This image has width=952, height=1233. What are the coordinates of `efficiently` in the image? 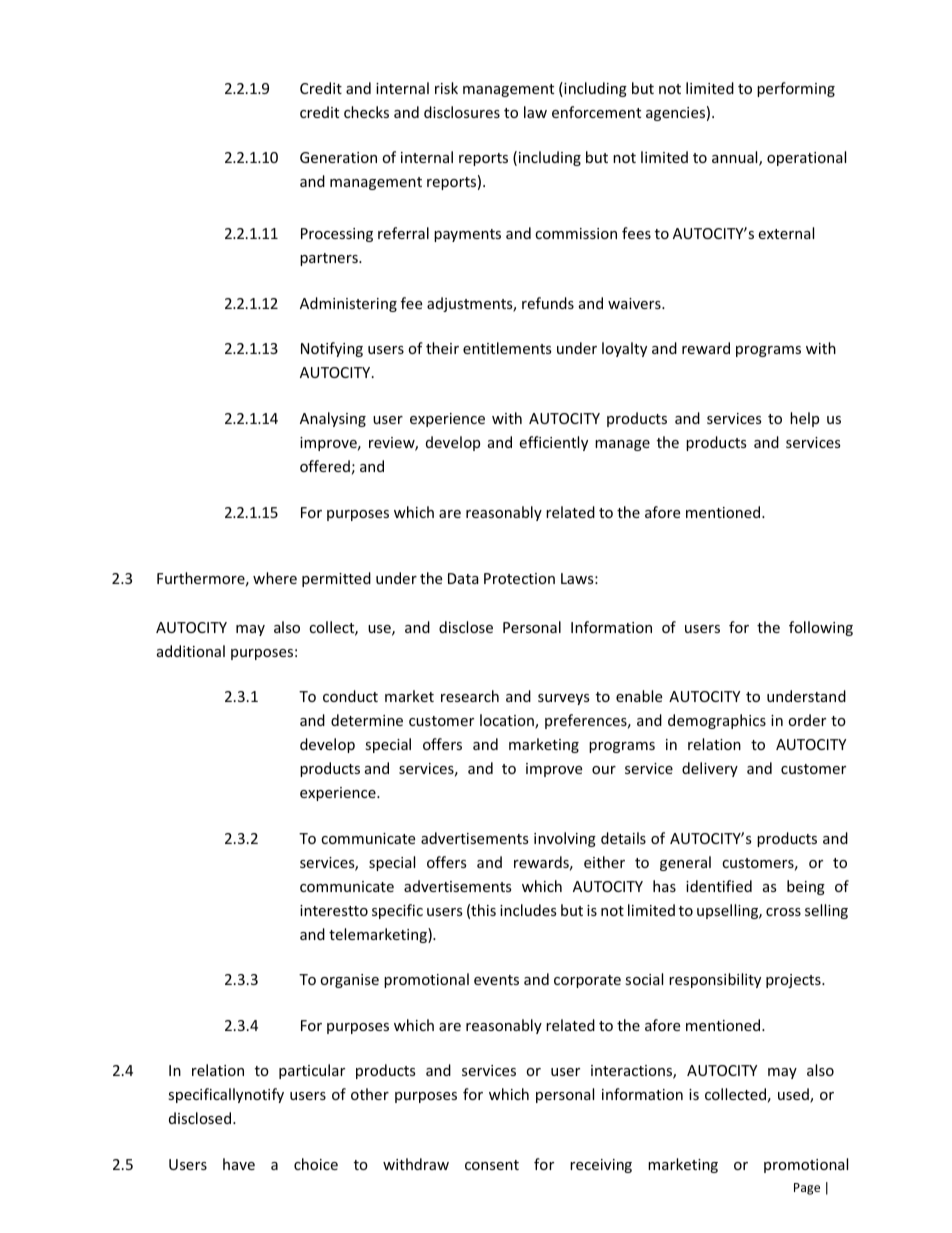 It's located at (553, 443).
